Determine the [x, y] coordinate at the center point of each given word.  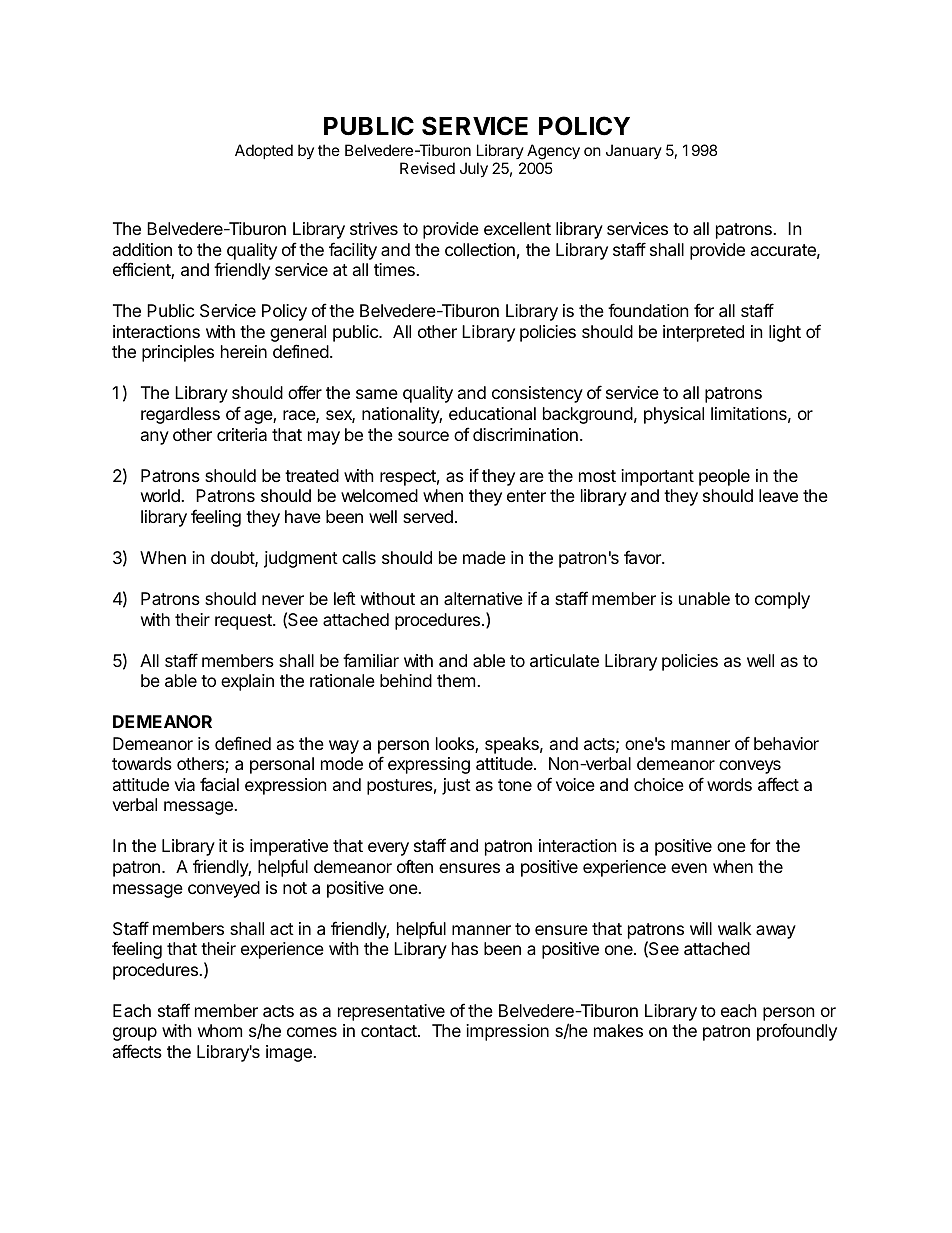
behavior [786, 743]
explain [247, 682]
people [724, 477]
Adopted [264, 151]
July [474, 170]
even [689, 868]
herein [244, 351]
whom [220, 1030]
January [634, 151]
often [415, 866]
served [428, 516]
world [161, 495]
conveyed [224, 889]
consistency [537, 394]
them [456, 680]
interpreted [703, 333]
